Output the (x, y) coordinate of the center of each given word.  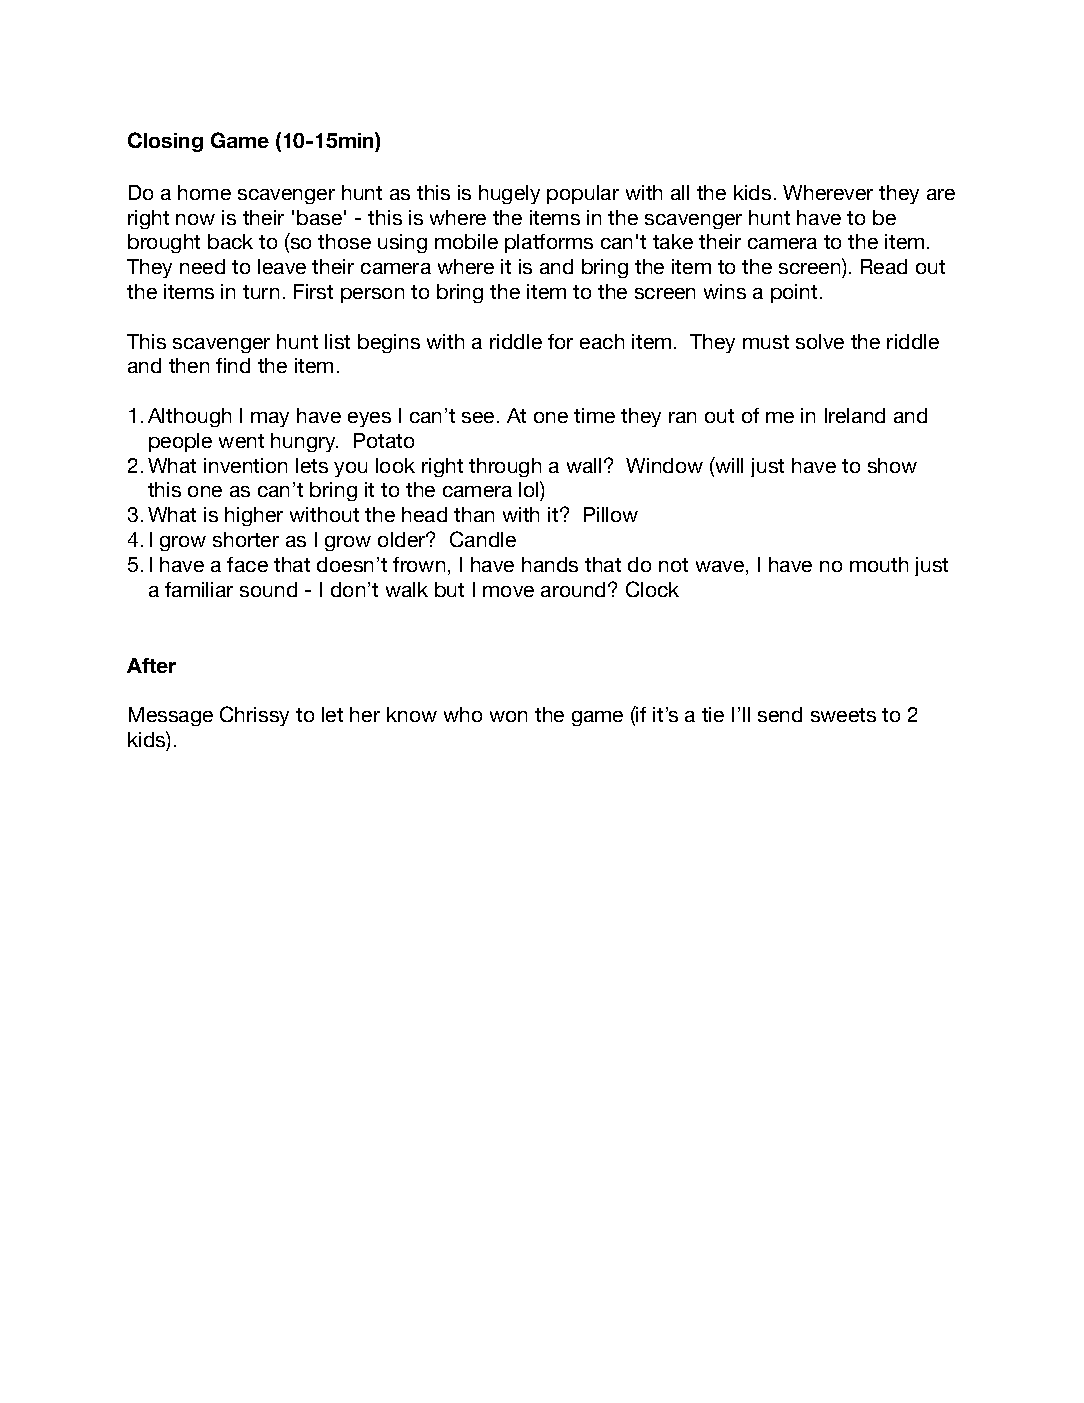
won (508, 716)
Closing (165, 142)
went (241, 441)
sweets (843, 715)
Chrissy (254, 716)
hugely (509, 194)
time (594, 415)
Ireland (855, 415)
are (941, 194)
